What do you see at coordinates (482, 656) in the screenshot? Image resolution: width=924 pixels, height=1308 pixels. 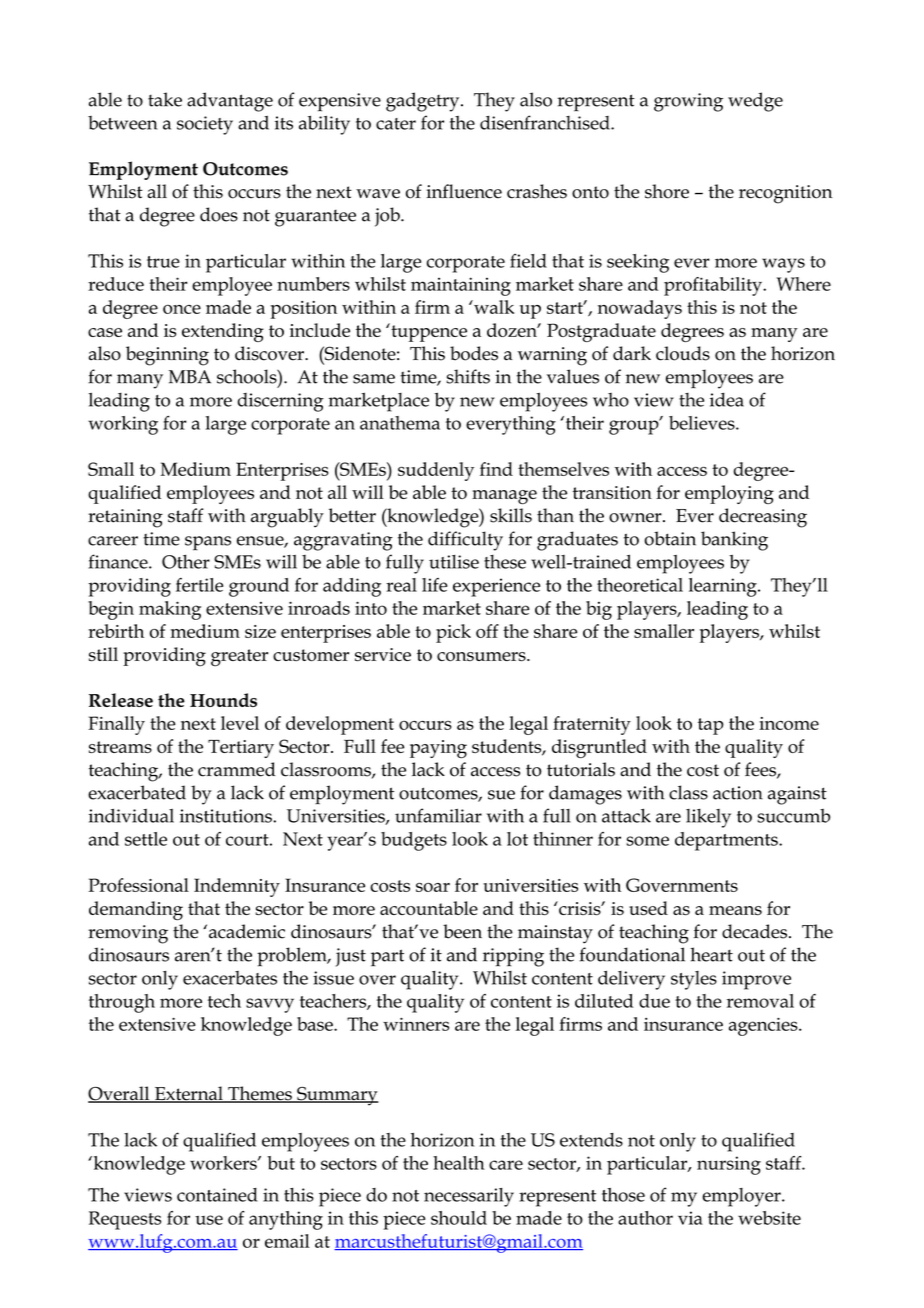 I see `consumers` at bounding box center [482, 656].
